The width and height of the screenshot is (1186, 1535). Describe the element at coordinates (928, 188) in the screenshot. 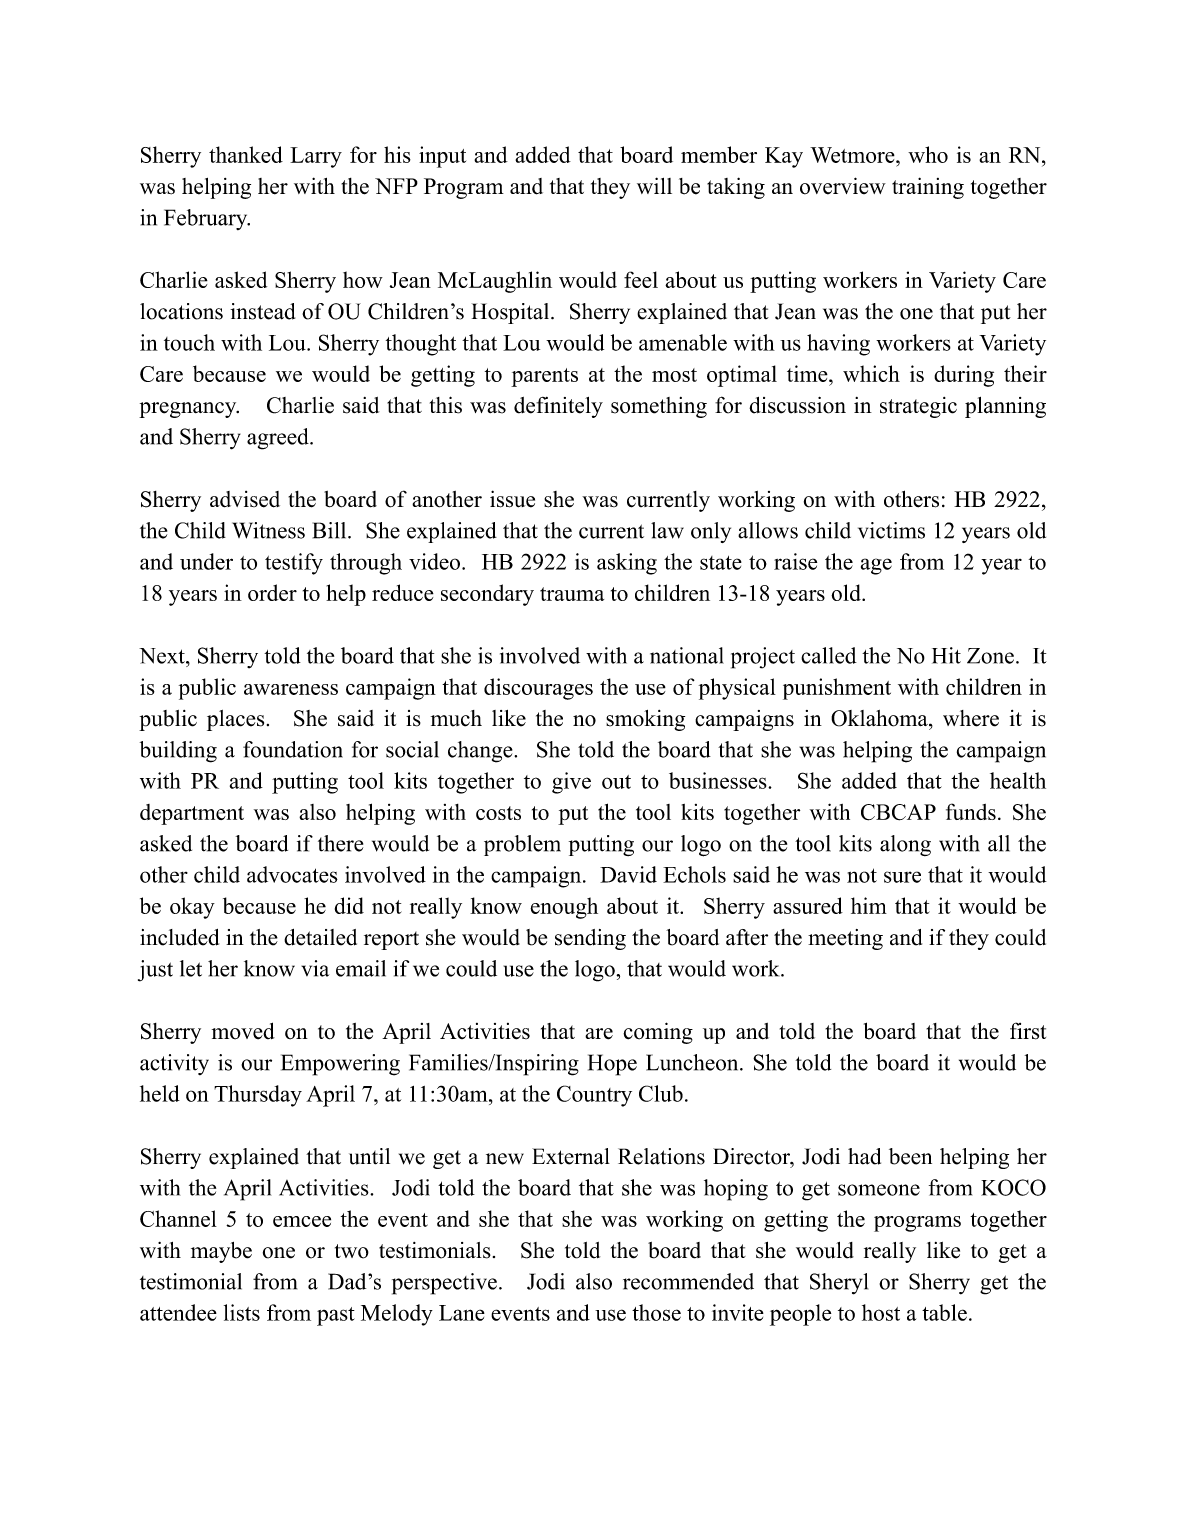

I see `training` at that location.
